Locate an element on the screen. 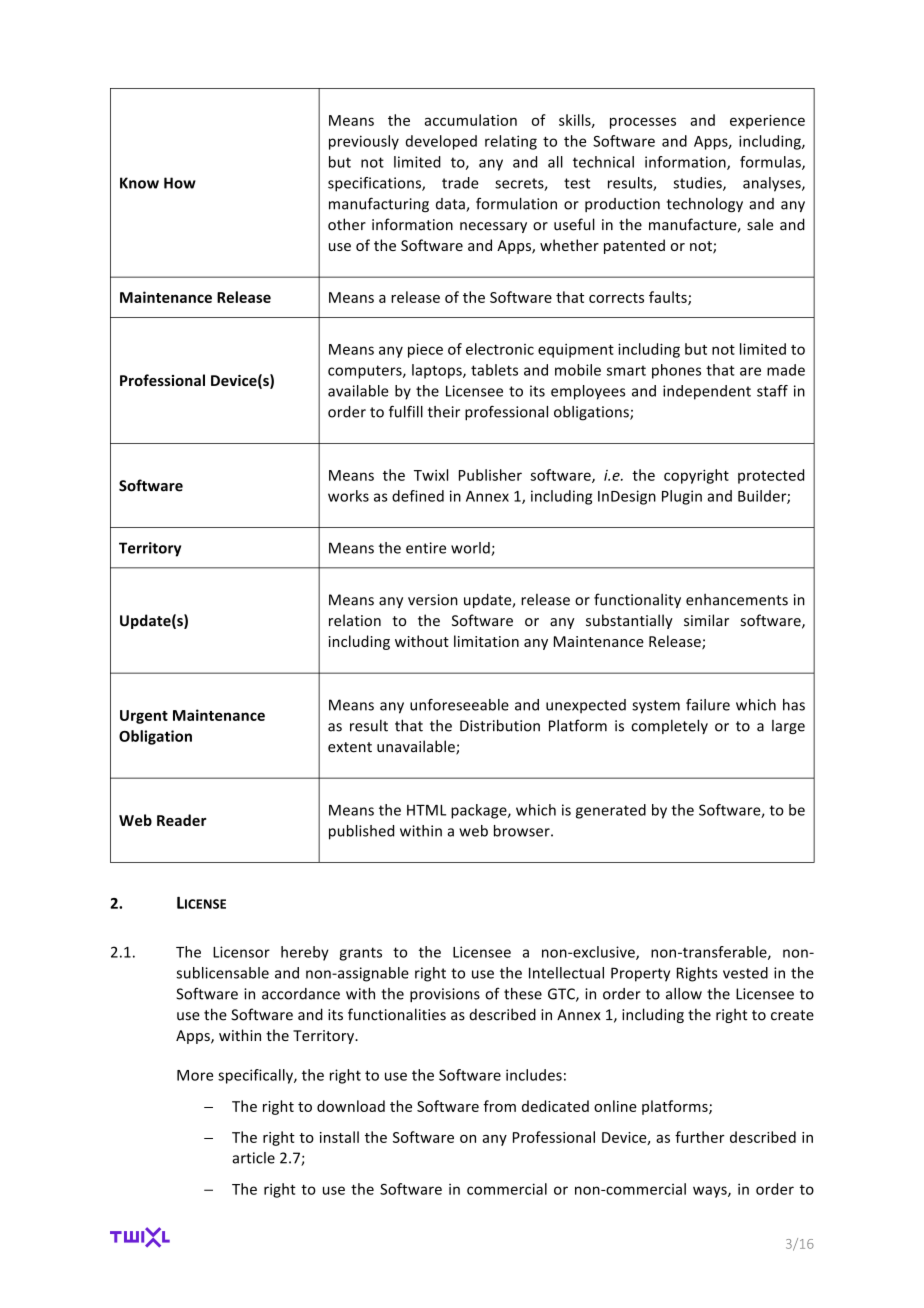 This screenshot has height=1308, width=924. from is located at coordinates (499, 1106).
